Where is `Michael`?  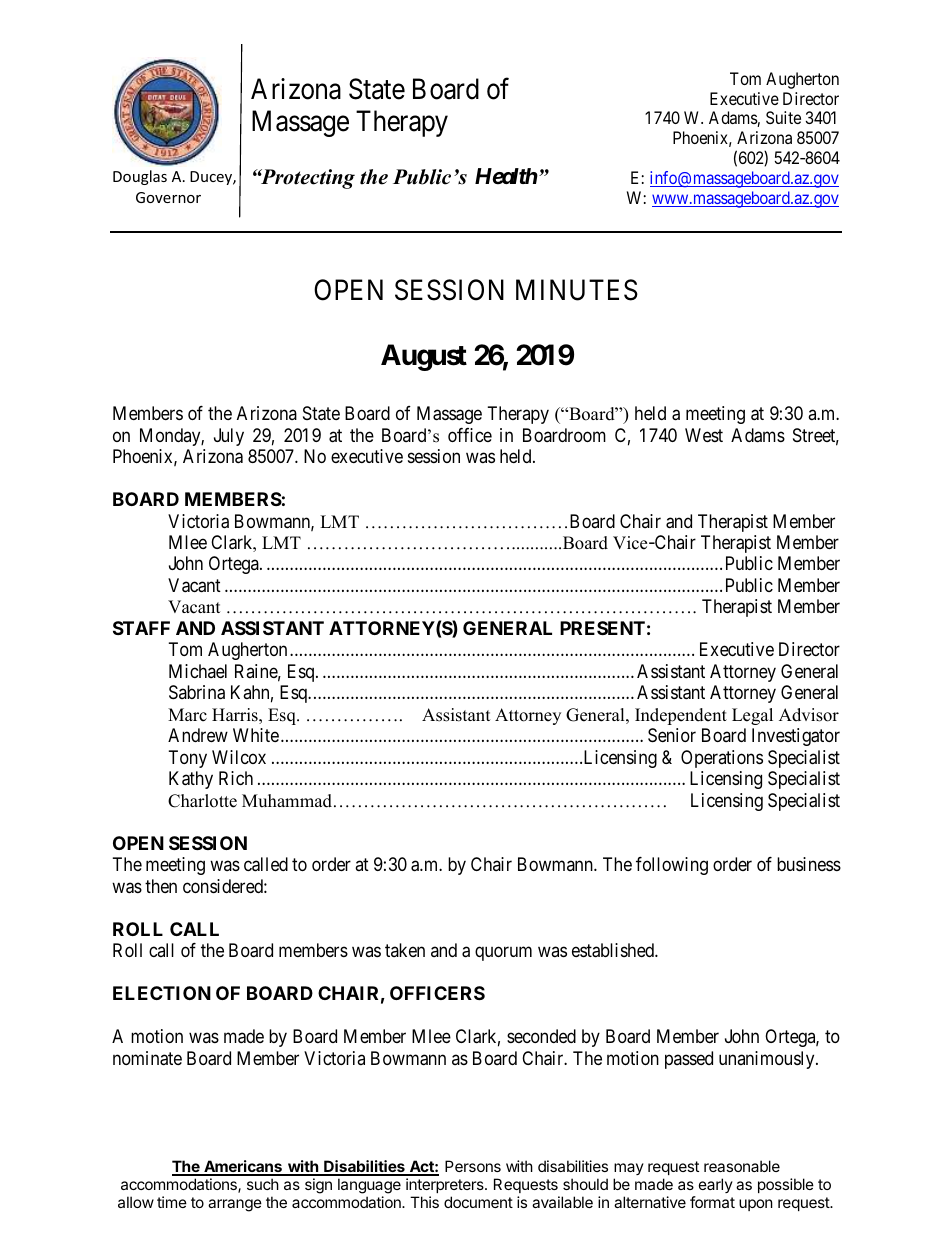 Michael is located at coordinates (198, 671).
